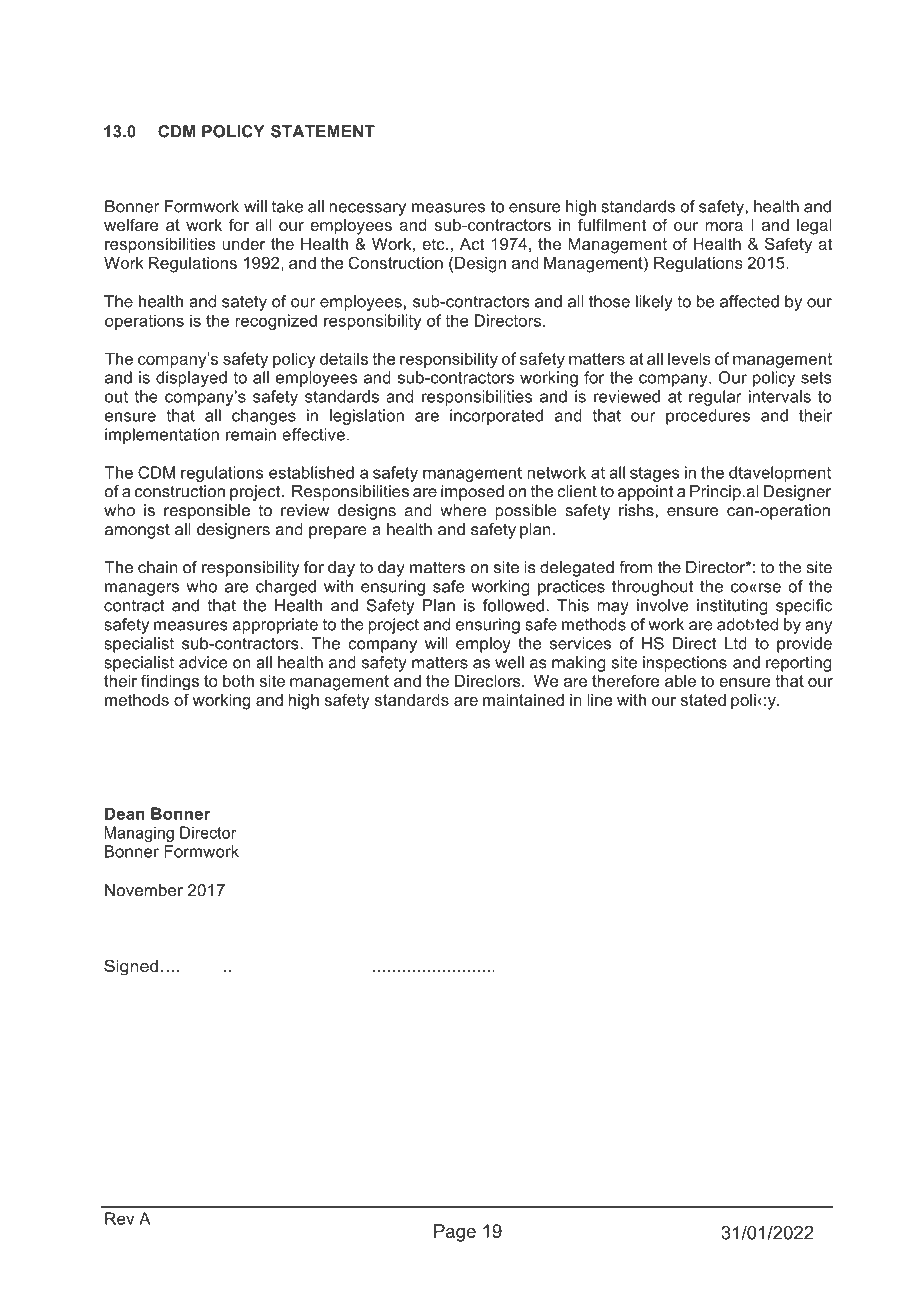  I want to click on etc, so click(434, 244).
